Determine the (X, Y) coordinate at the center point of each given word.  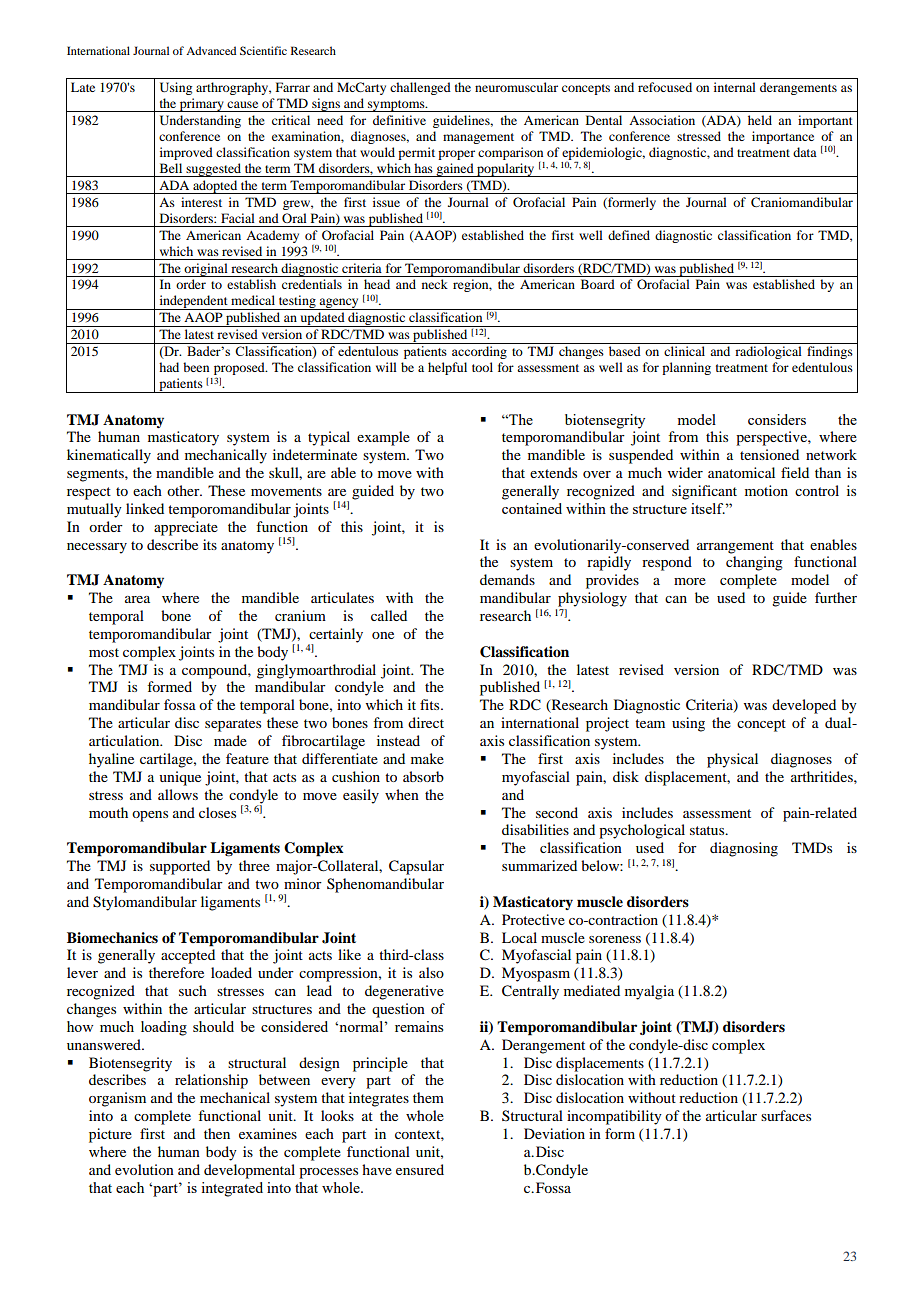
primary (202, 105)
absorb (423, 776)
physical (732, 760)
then (217, 1133)
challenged (420, 88)
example (383, 438)
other (184, 490)
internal (735, 87)
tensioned (769, 454)
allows (178, 794)
